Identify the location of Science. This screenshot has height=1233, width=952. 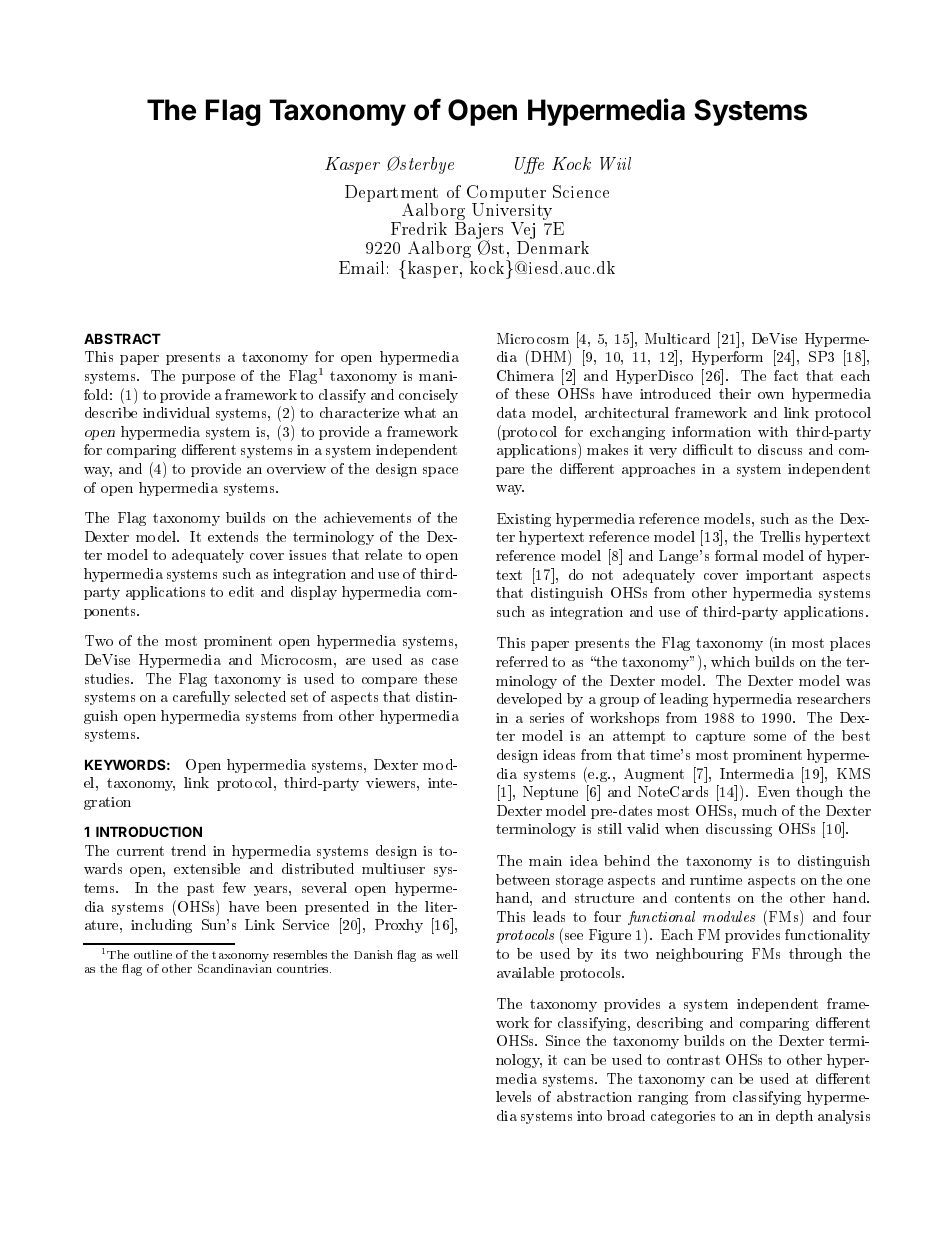
(581, 191).
